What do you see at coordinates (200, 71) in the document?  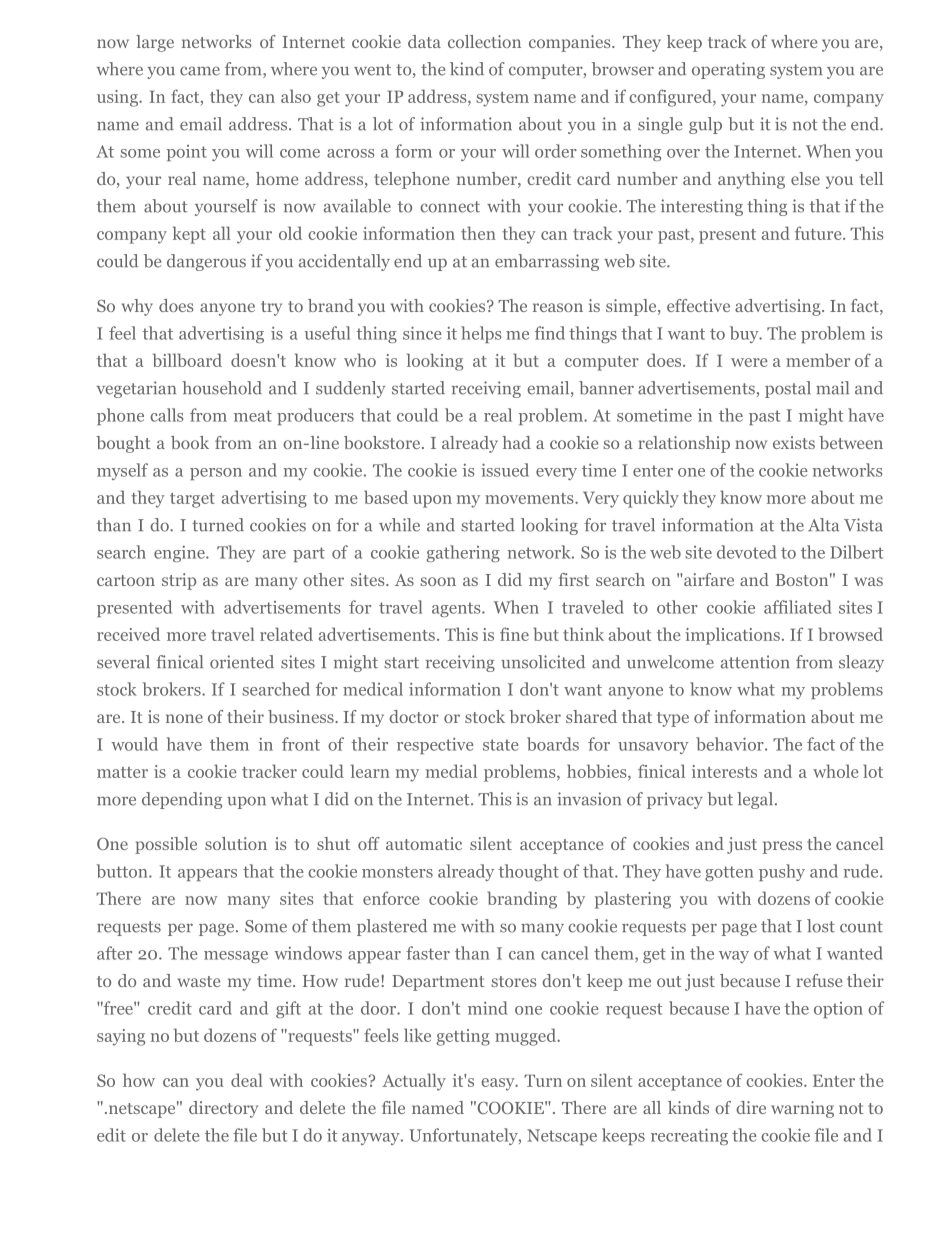 I see `came` at bounding box center [200, 71].
